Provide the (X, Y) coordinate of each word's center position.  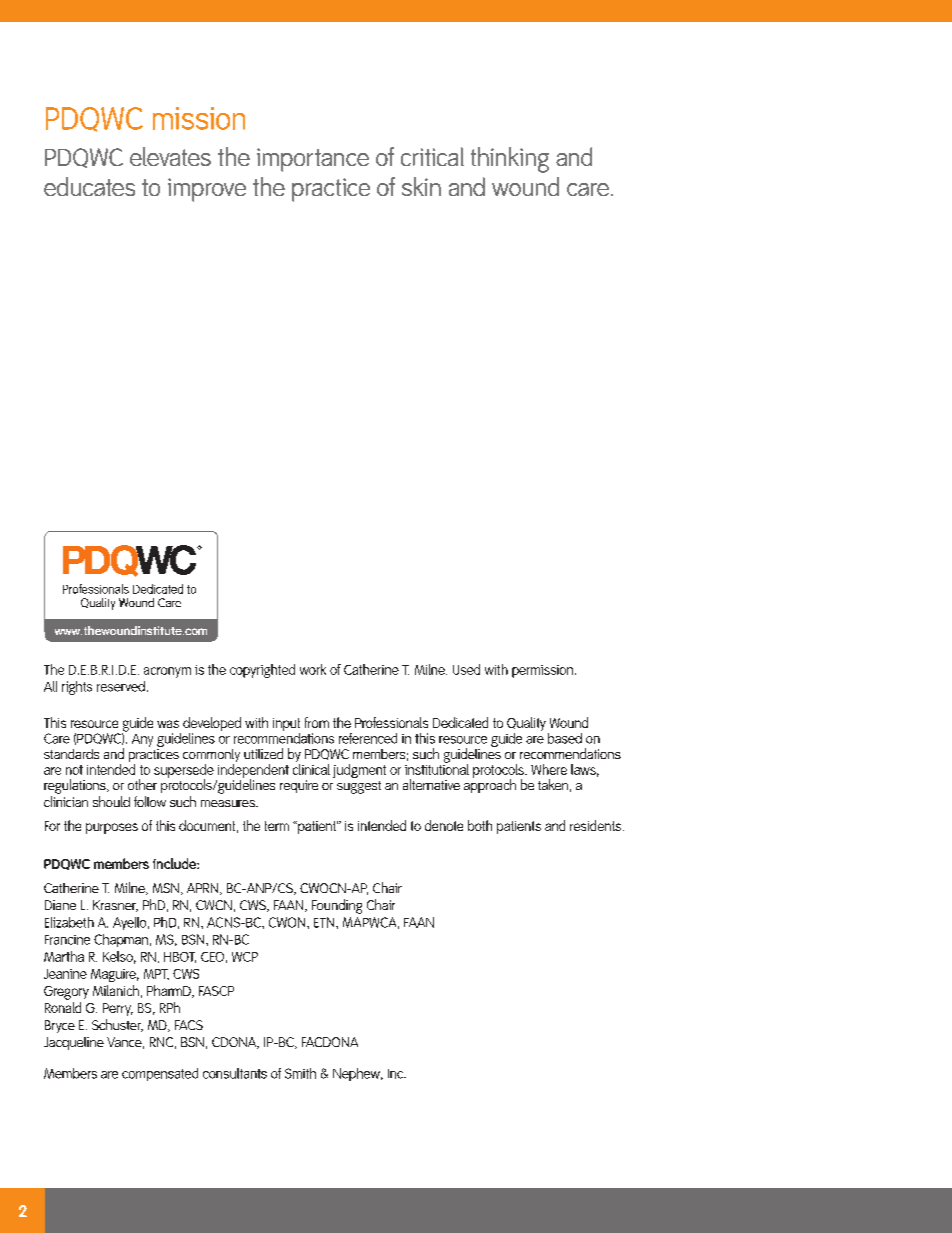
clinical (311, 768)
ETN (325, 922)
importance (313, 160)
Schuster (117, 1025)
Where (549, 769)
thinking (510, 160)
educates (89, 186)
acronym (167, 672)
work (313, 669)
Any (142, 740)
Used (466, 669)
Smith (300, 1073)
